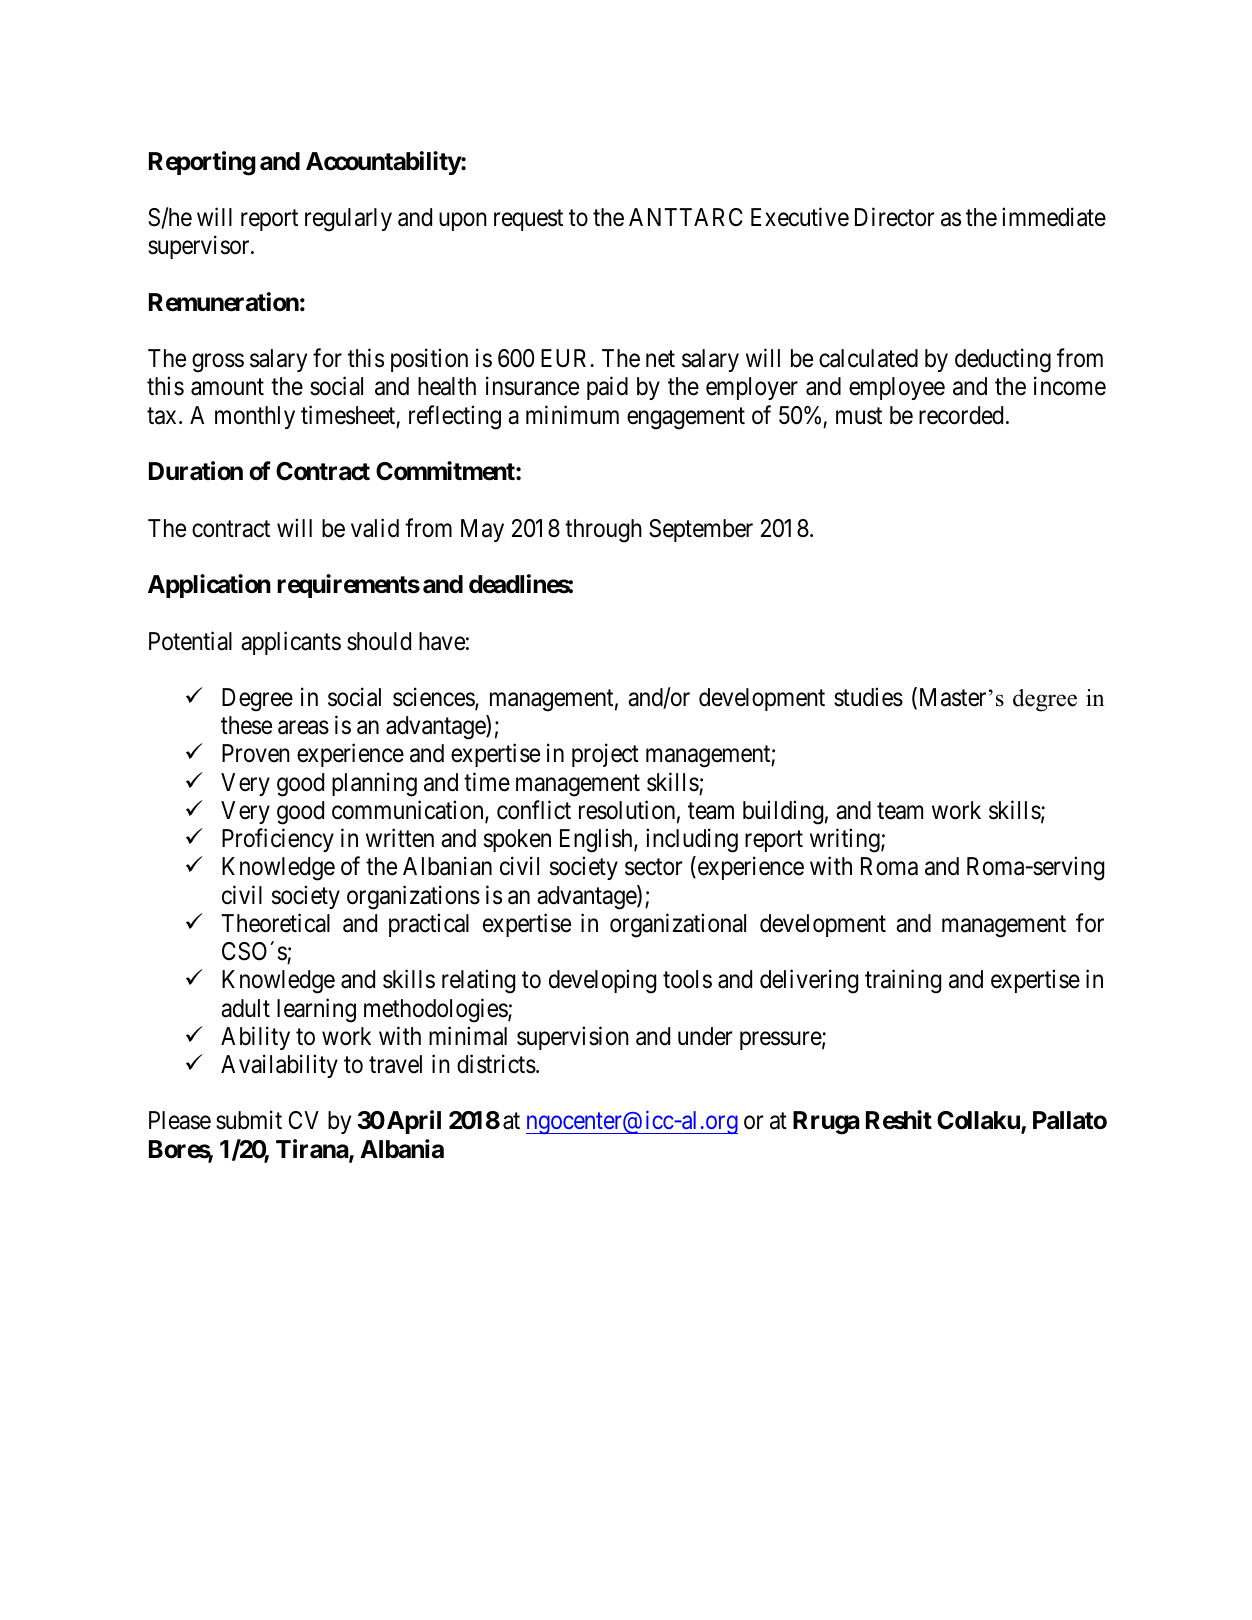  I want to click on studies, so click(868, 697).
